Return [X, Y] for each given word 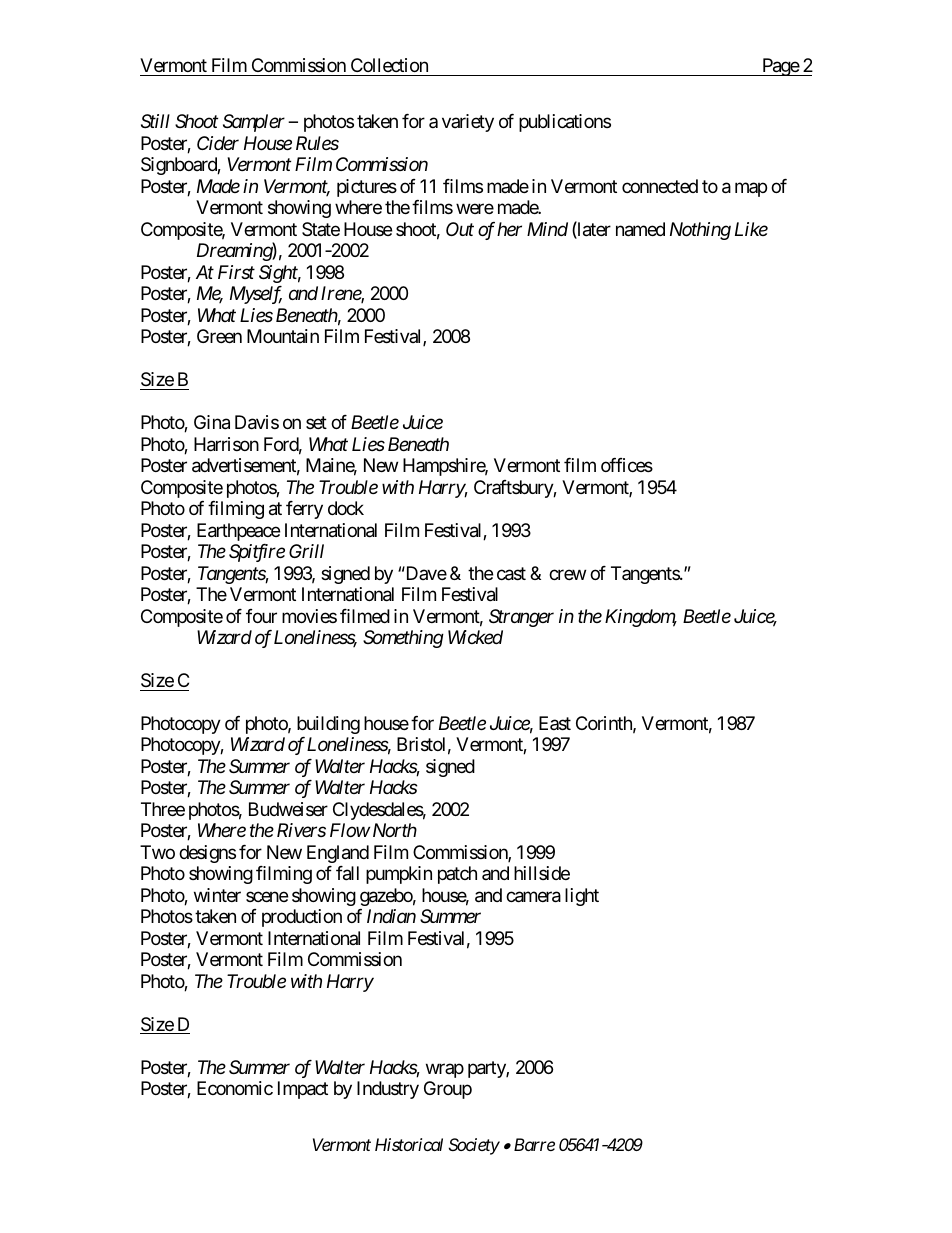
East [555, 723]
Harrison [226, 444]
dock [346, 508]
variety [468, 123]
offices [627, 465]
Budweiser [288, 809]
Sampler [254, 123]
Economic [235, 1088]
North [395, 830]
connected [660, 186]
